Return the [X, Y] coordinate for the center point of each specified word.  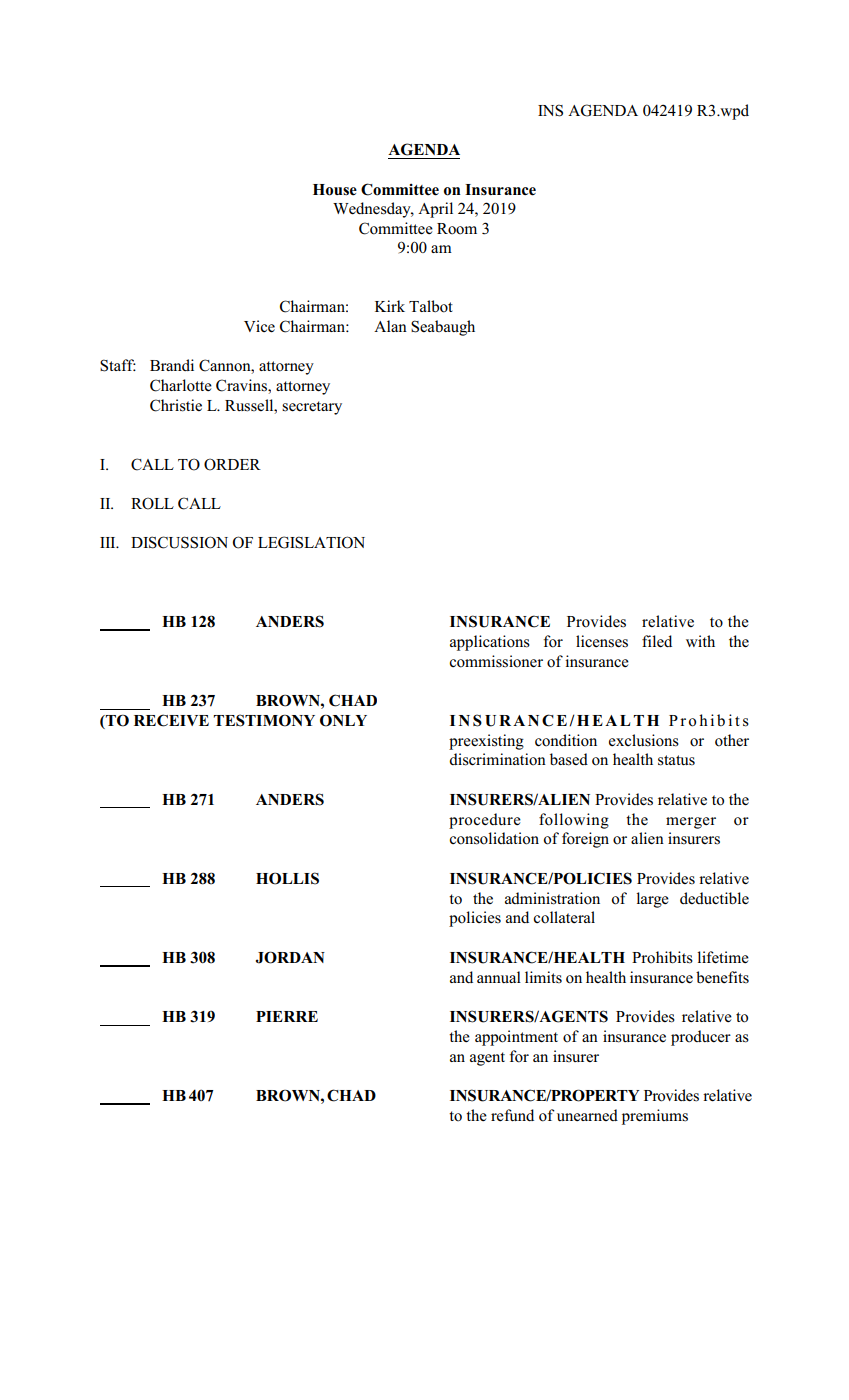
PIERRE [287, 1016]
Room [457, 229]
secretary [312, 408]
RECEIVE [171, 720]
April [435, 210]
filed [657, 641]
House [335, 190]
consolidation [494, 838]
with [700, 641]
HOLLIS [287, 878]
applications [490, 643]
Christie [176, 405]
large [652, 900]
